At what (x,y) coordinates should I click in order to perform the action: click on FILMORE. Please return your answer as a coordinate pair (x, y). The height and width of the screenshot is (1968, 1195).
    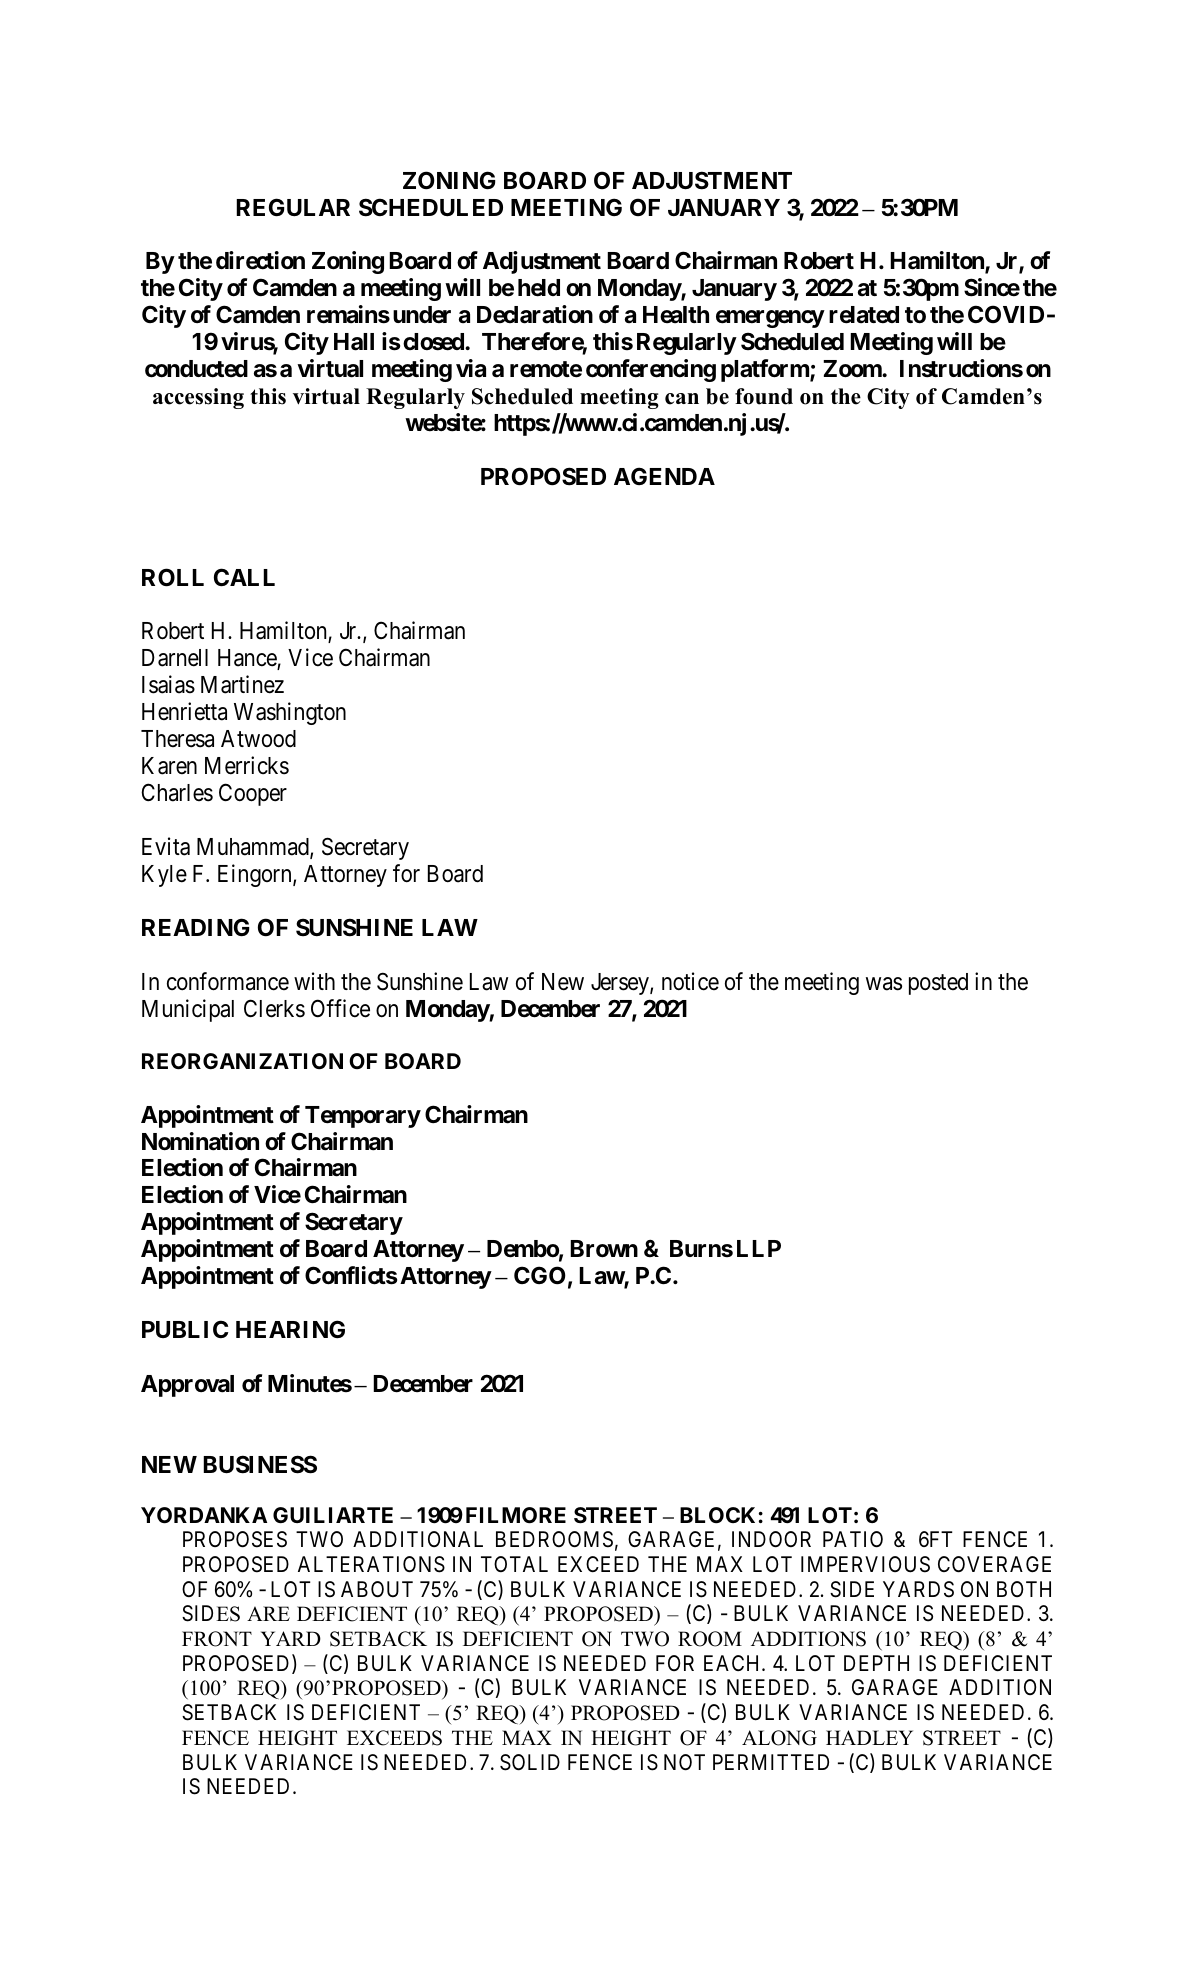
    Looking at the image, I should click on (516, 1515).
